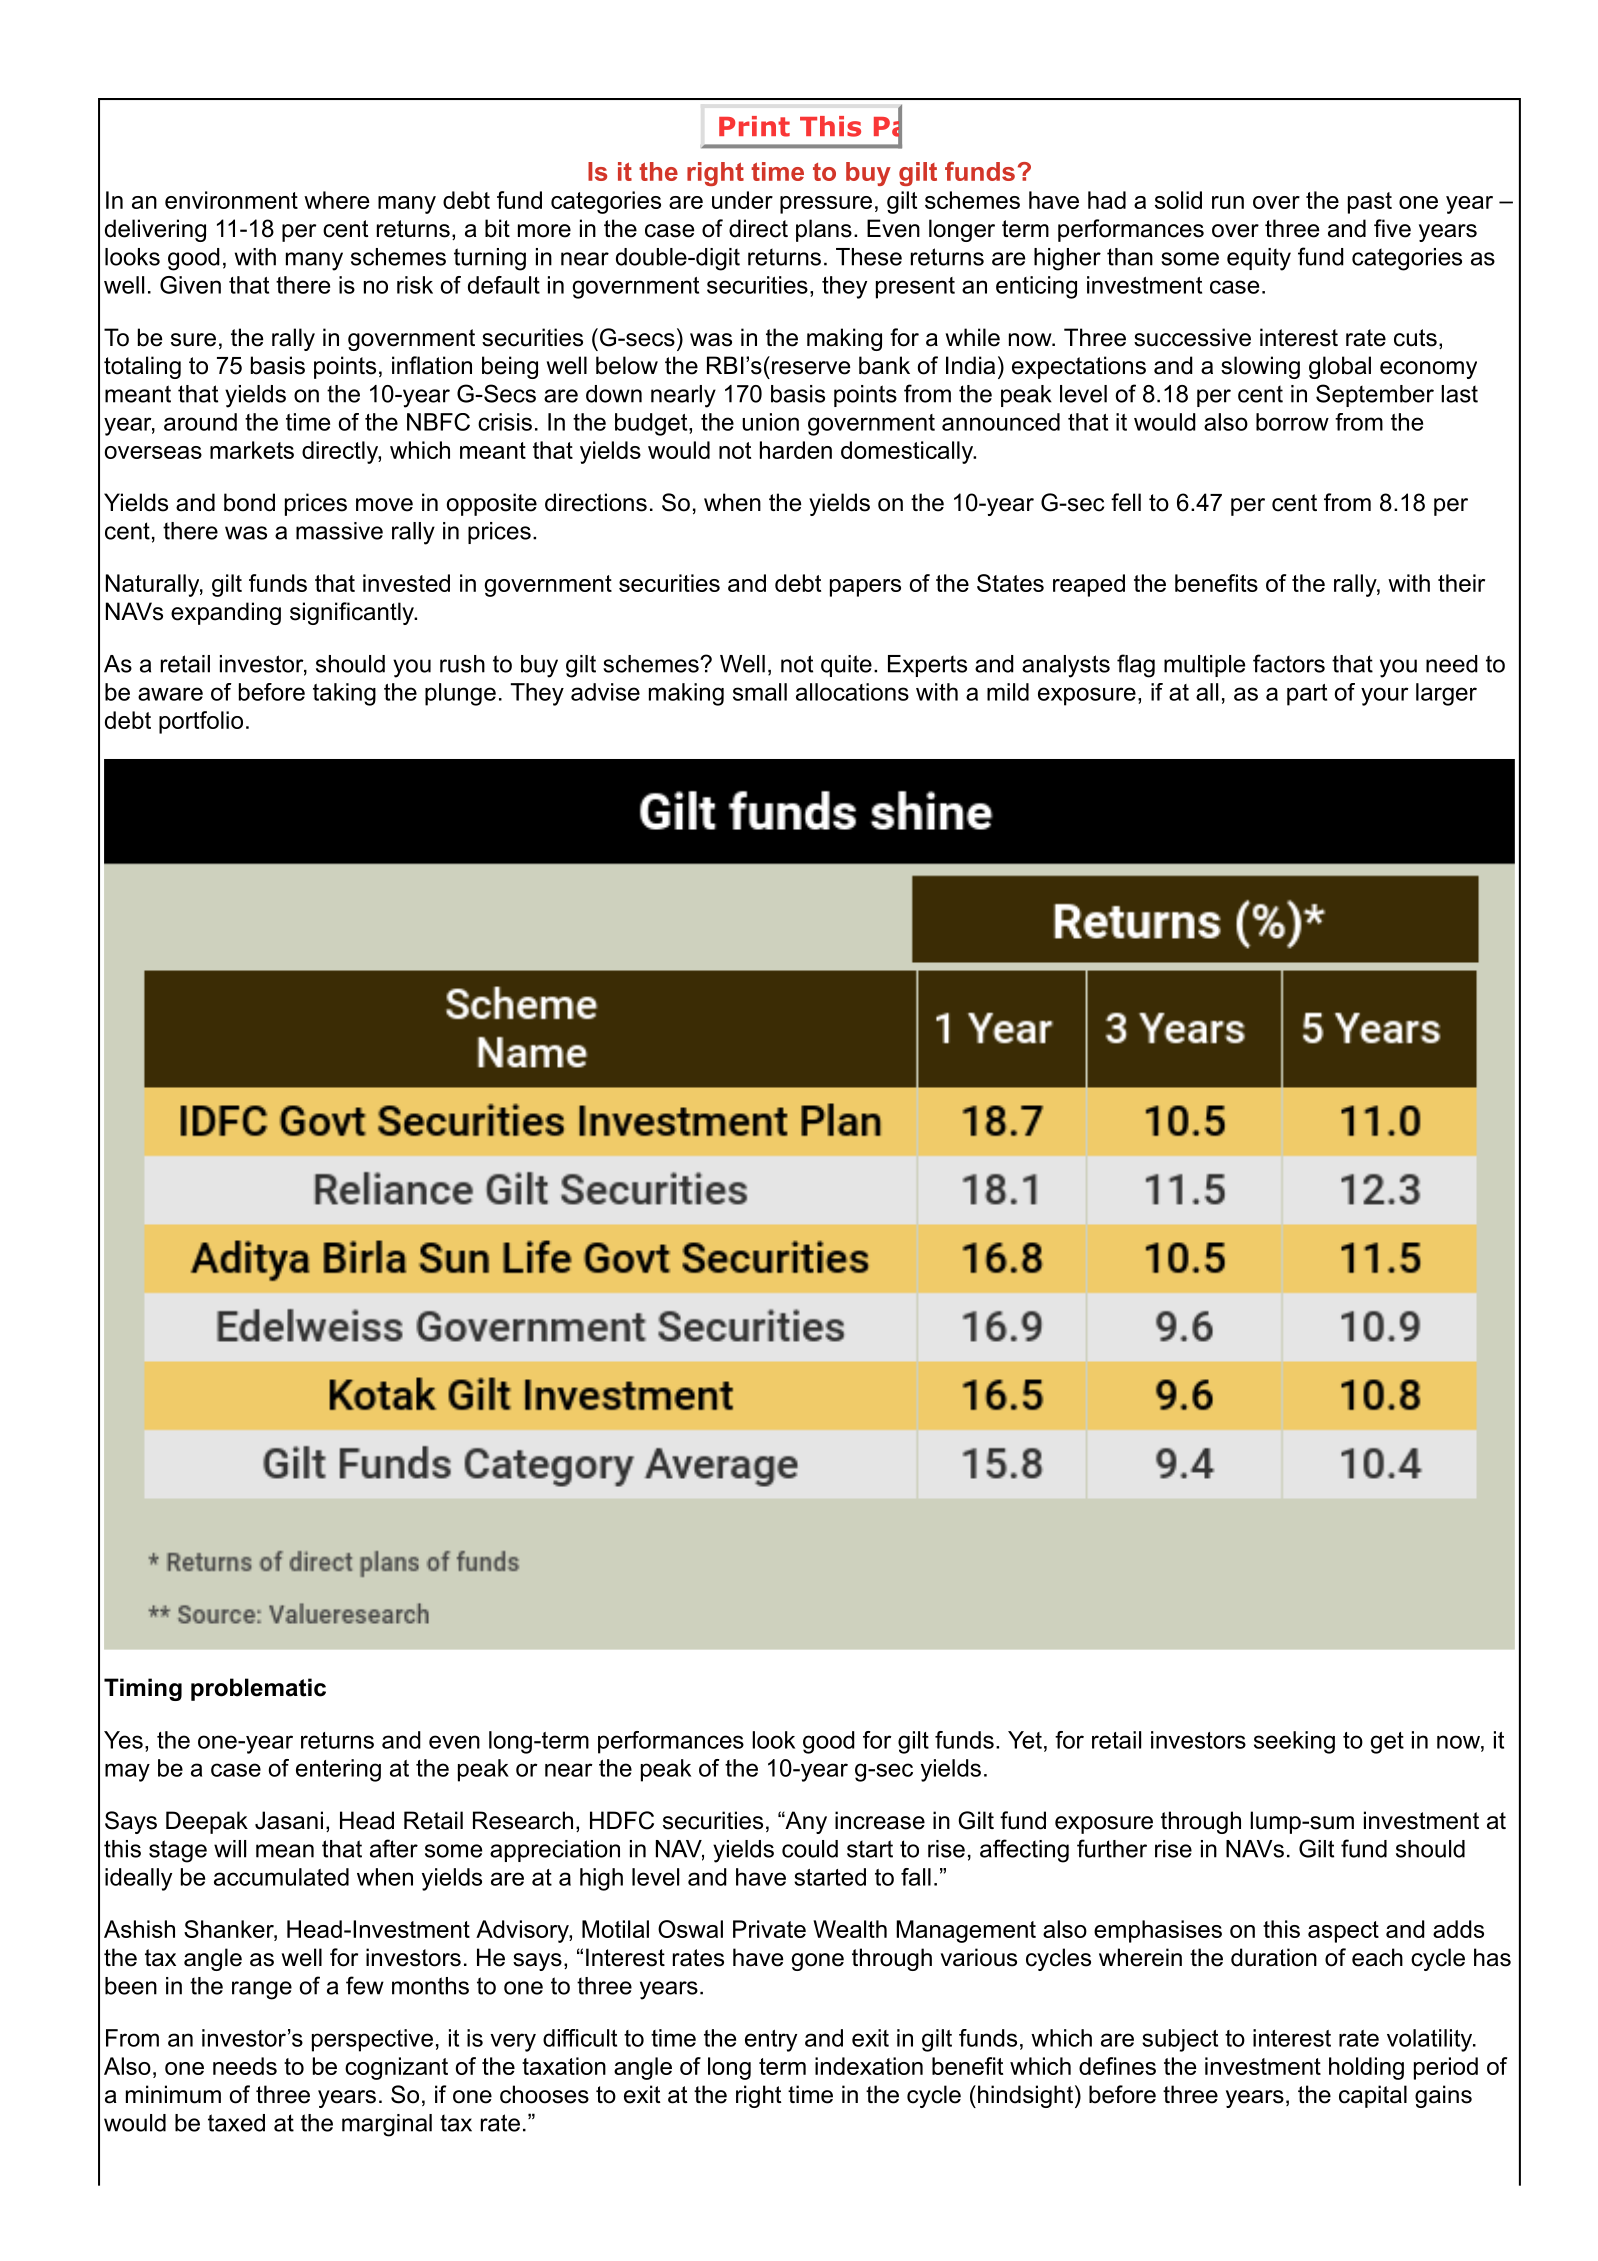 This screenshot has height=2261, width=1598. Describe the element at coordinates (1307, 695) in the screenshot. I see `part` at that location.
